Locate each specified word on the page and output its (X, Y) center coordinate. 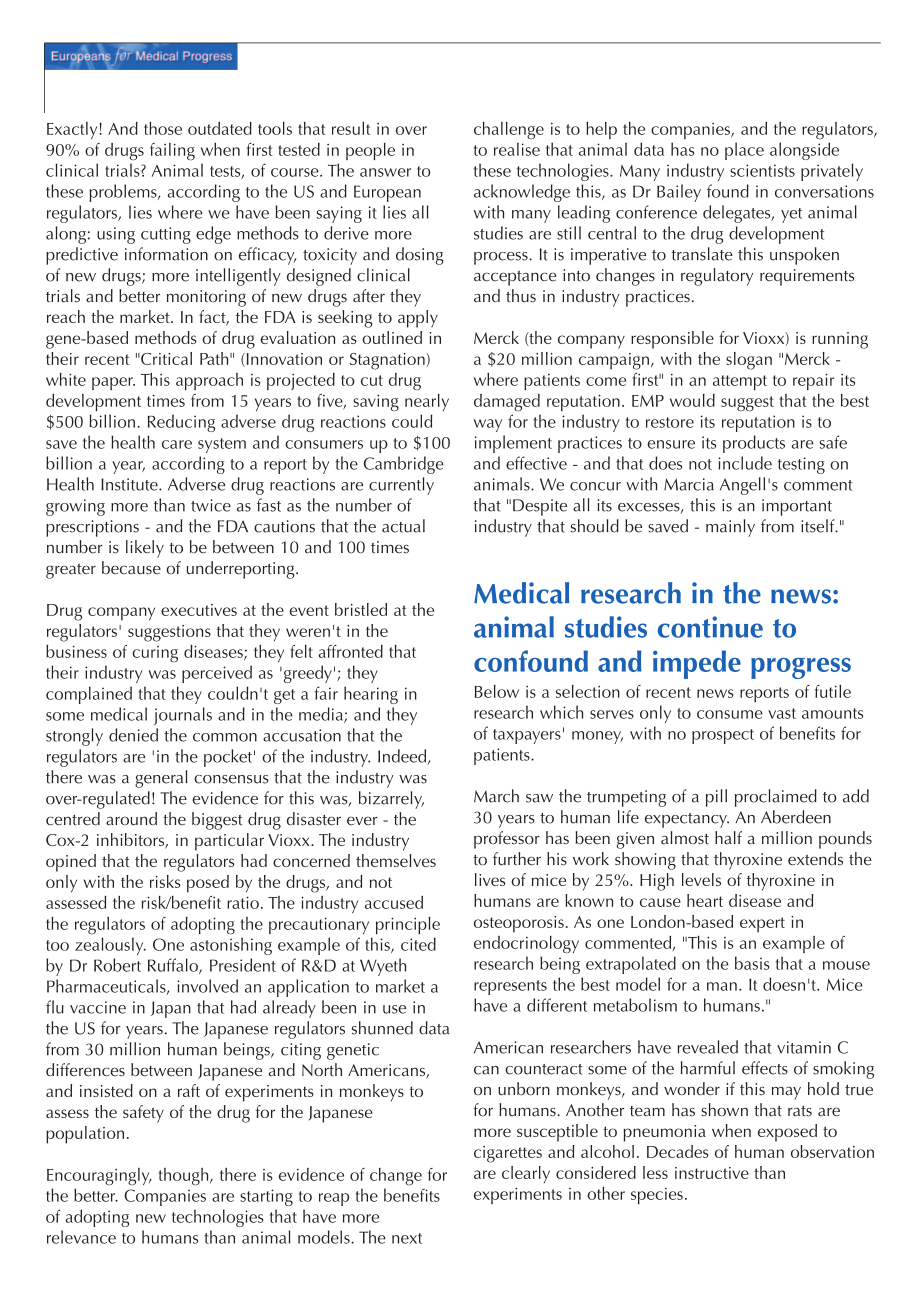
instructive (712, 1173)
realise (517, 149)
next (407, 1238)
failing (172, 152)
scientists (762, 170)
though (184, 1177)
